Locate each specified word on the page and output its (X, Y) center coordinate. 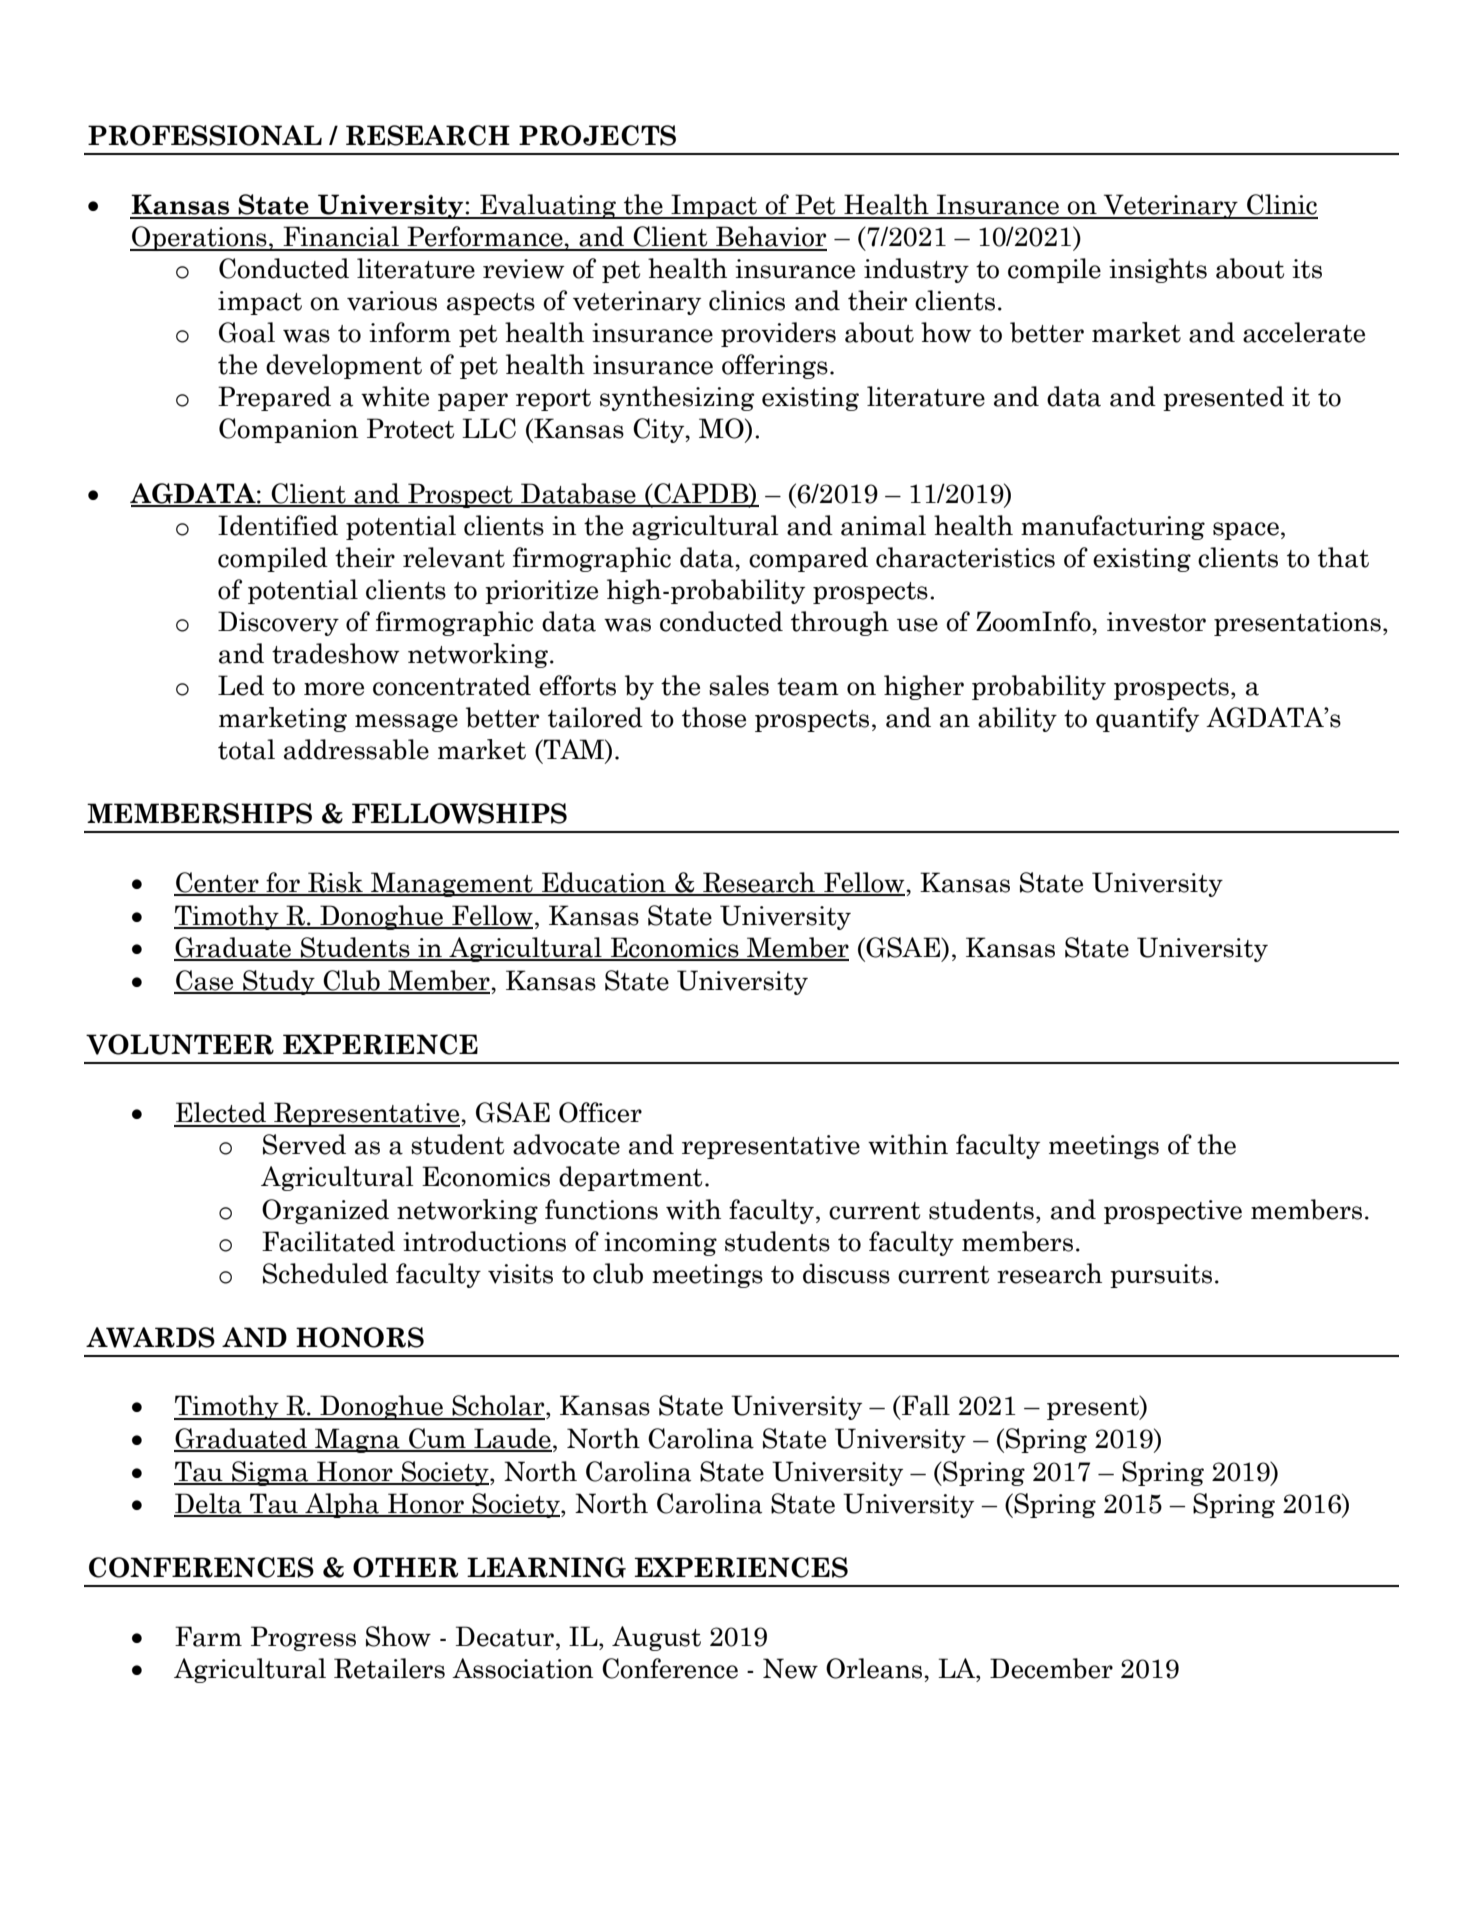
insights (1158, 270)
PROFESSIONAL (205, 135)
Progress (303, 1638)
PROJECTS (597, 135)
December (1051, 1668)
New (790, 1668)
